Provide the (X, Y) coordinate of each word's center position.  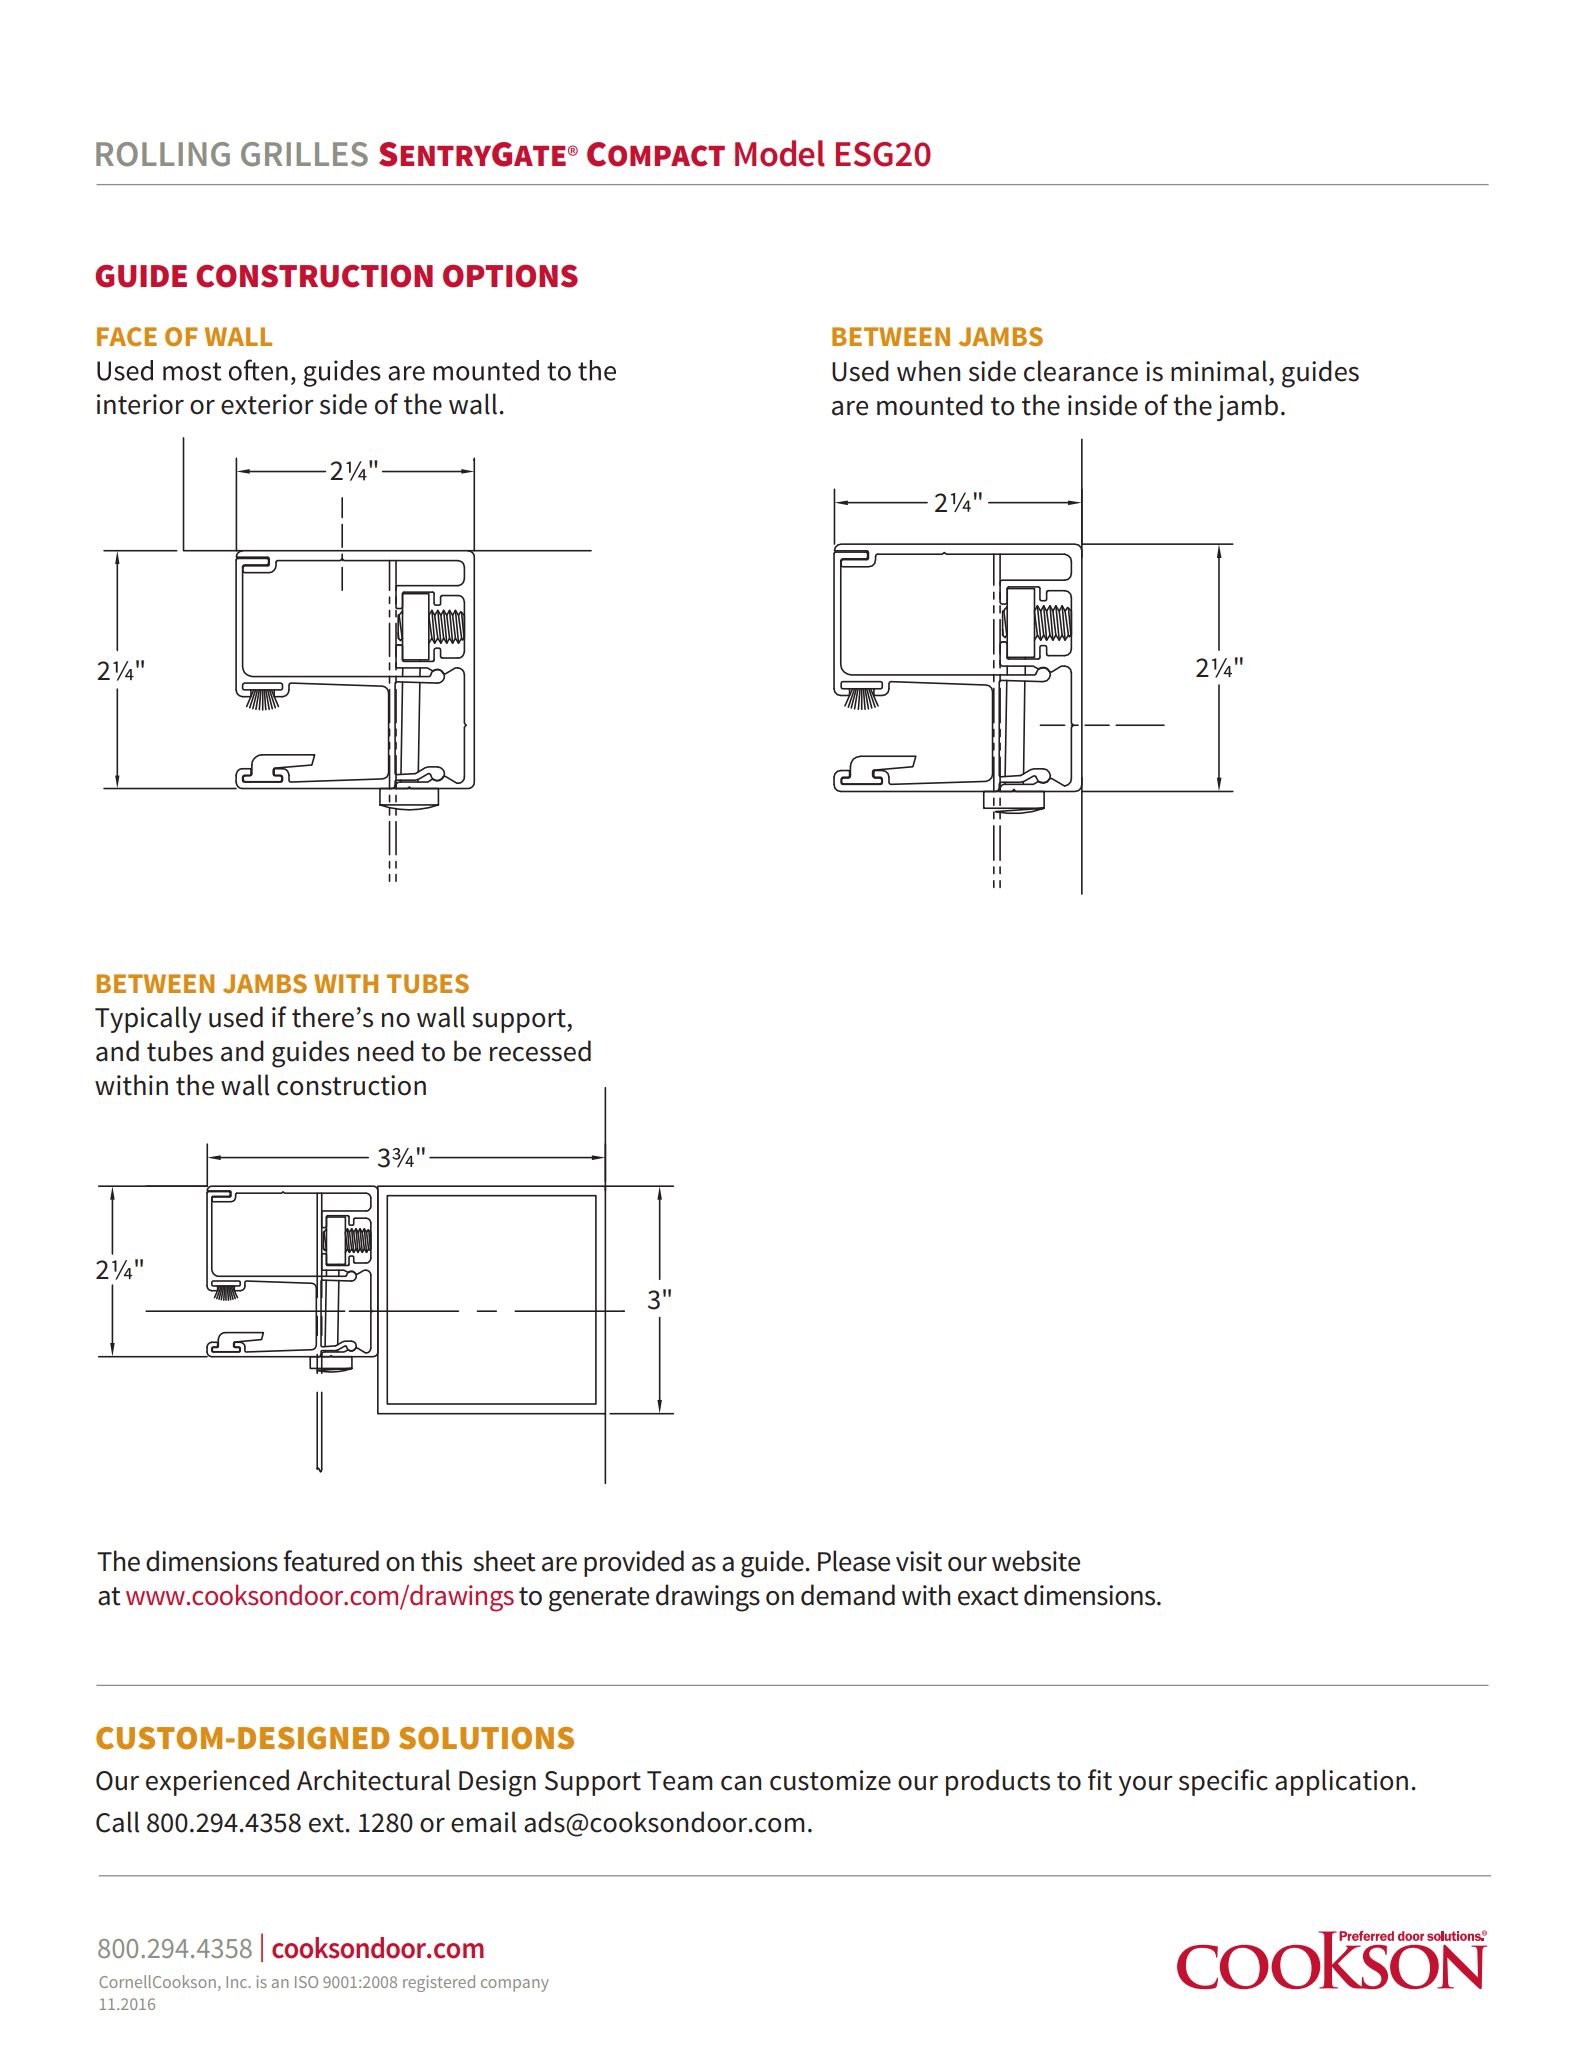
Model (780, 153)
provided (634, 1563)
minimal (1219, 371)
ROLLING (163, 154)
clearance (1081, 371)
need (386, 1051)
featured (331, 1561)
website (1036, 1561)
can (741, 1783)
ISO (306, 1982)
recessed (540, 1051)
